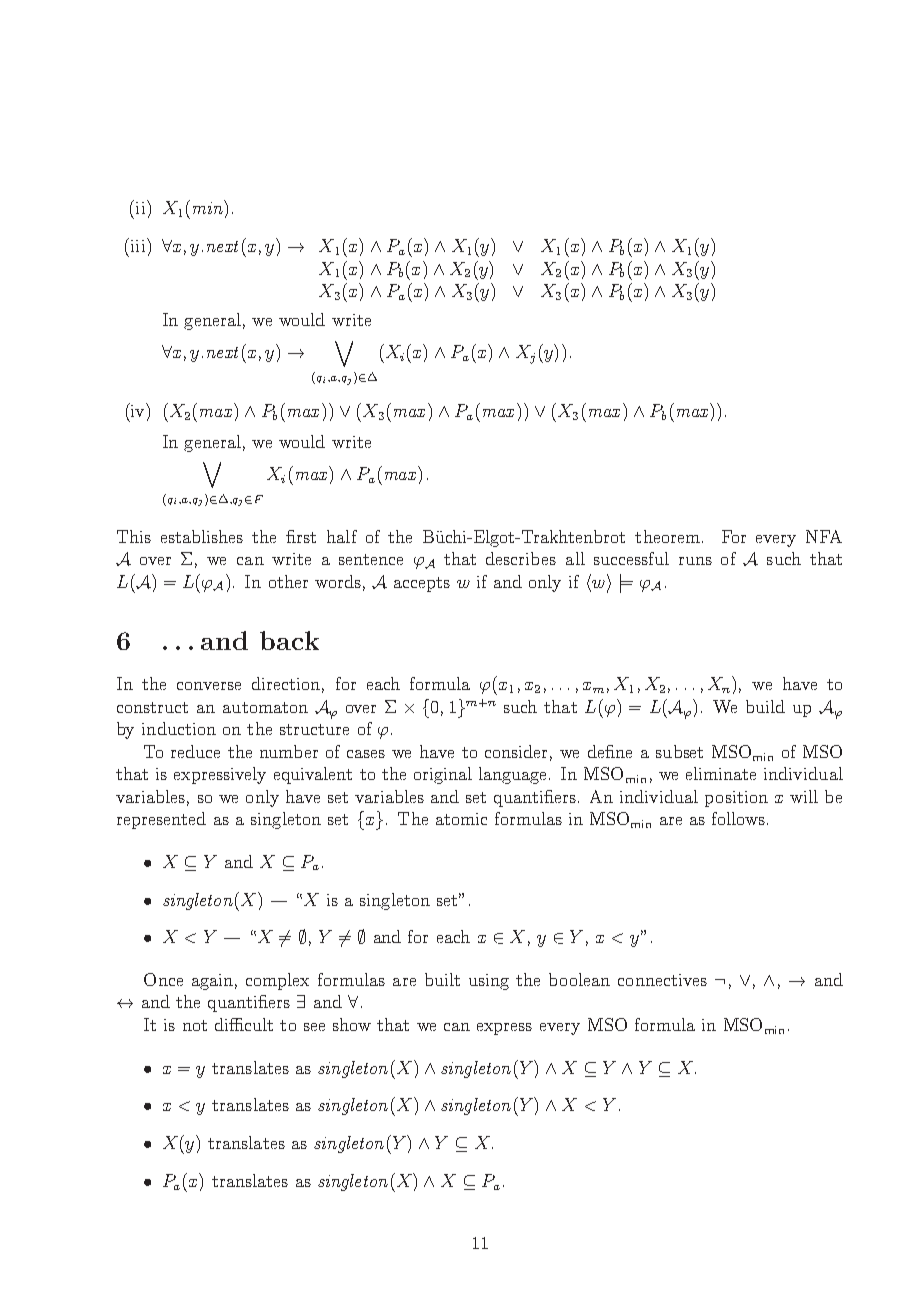  I want to click on again, so click(212, 982).
